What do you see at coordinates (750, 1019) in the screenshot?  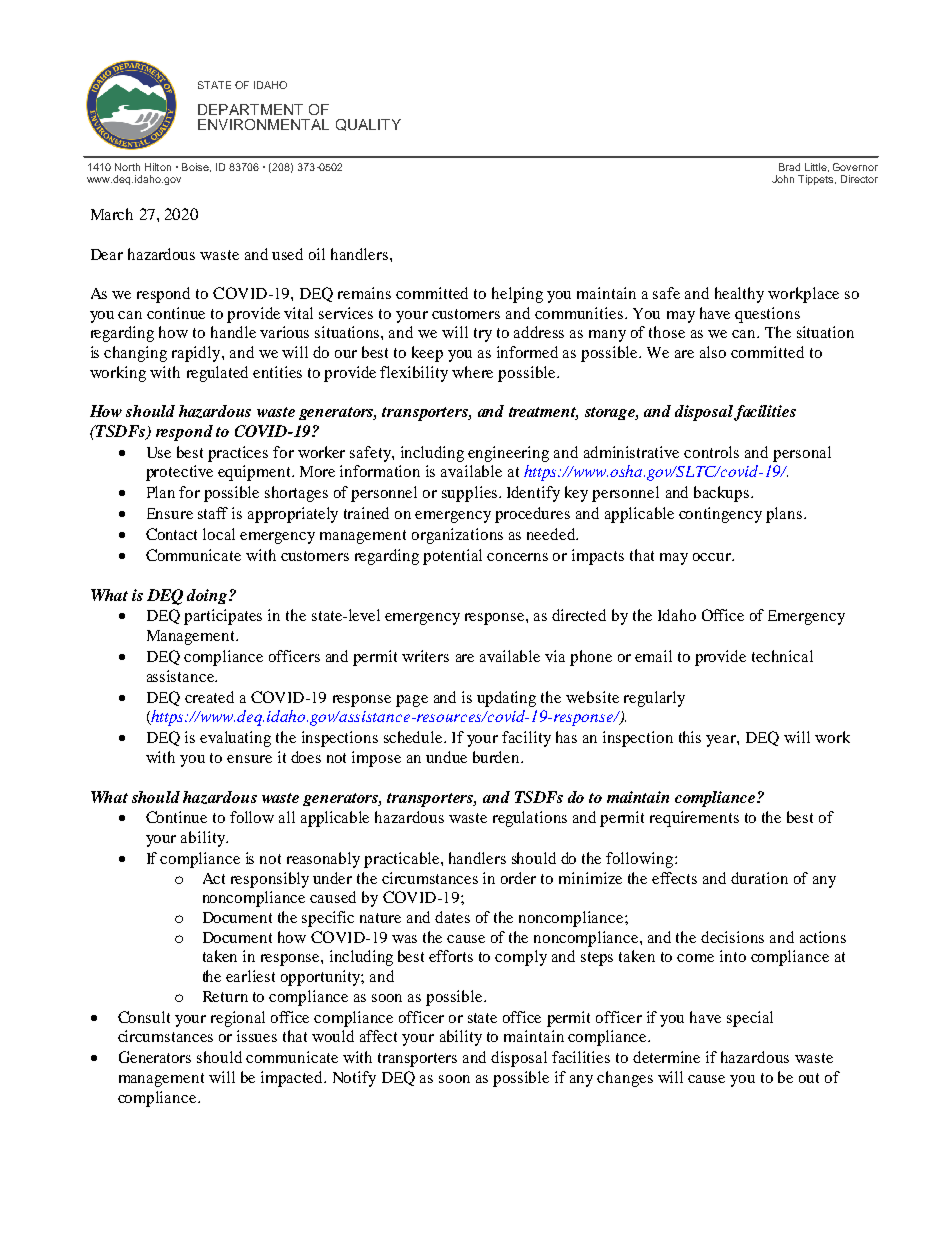 I see `special` at bounding box center [750, 1019].
